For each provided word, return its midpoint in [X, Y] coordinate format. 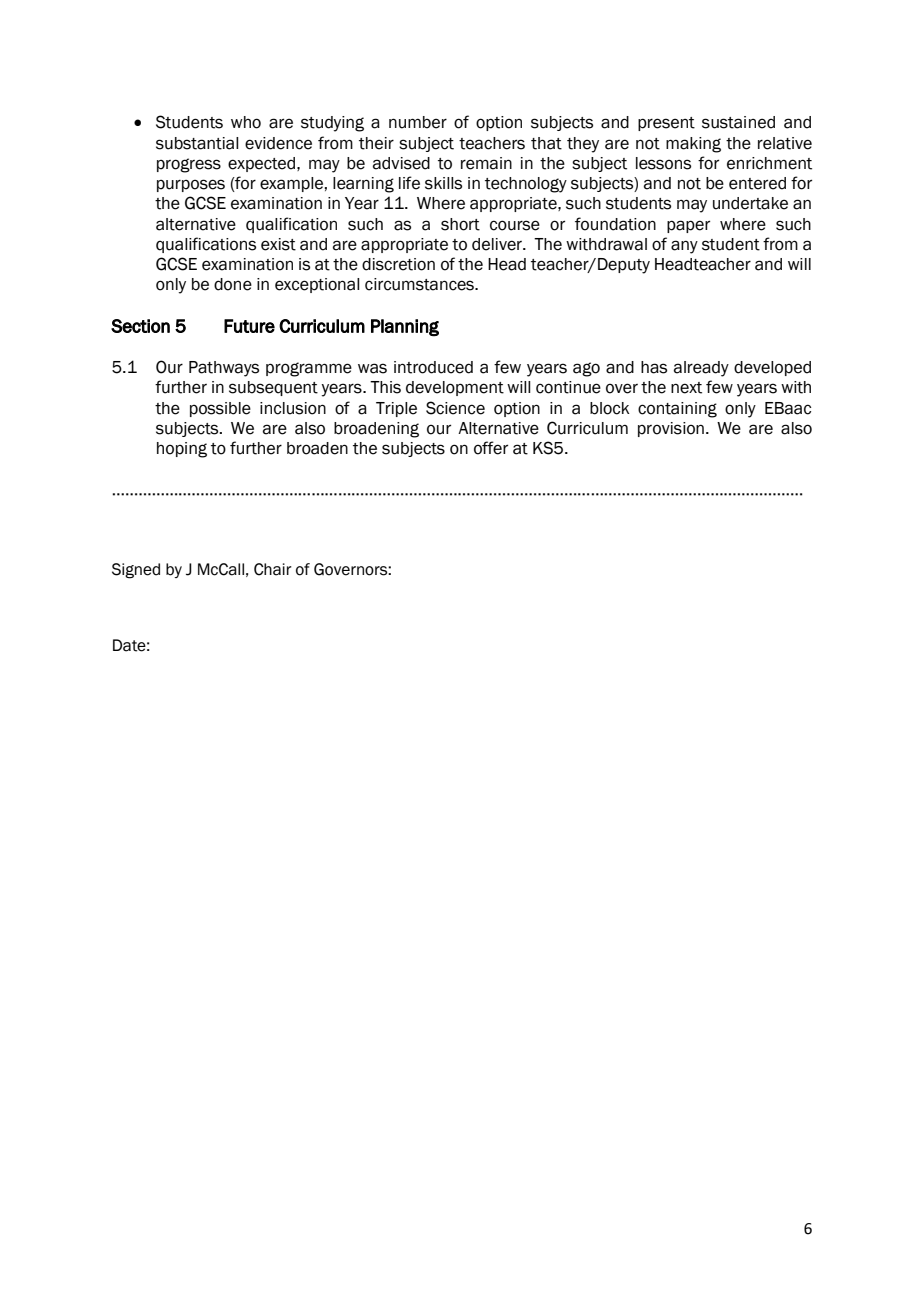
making [693, 145]
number [418, 122]
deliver [498, 244]
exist [278, 244]
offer [491, 448]
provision [671, 429]
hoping [182, 450]
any [684, 247]
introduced [433, 367]
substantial [197, 143]
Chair [273, 569]
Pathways [224, 369]
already [701, 369]
